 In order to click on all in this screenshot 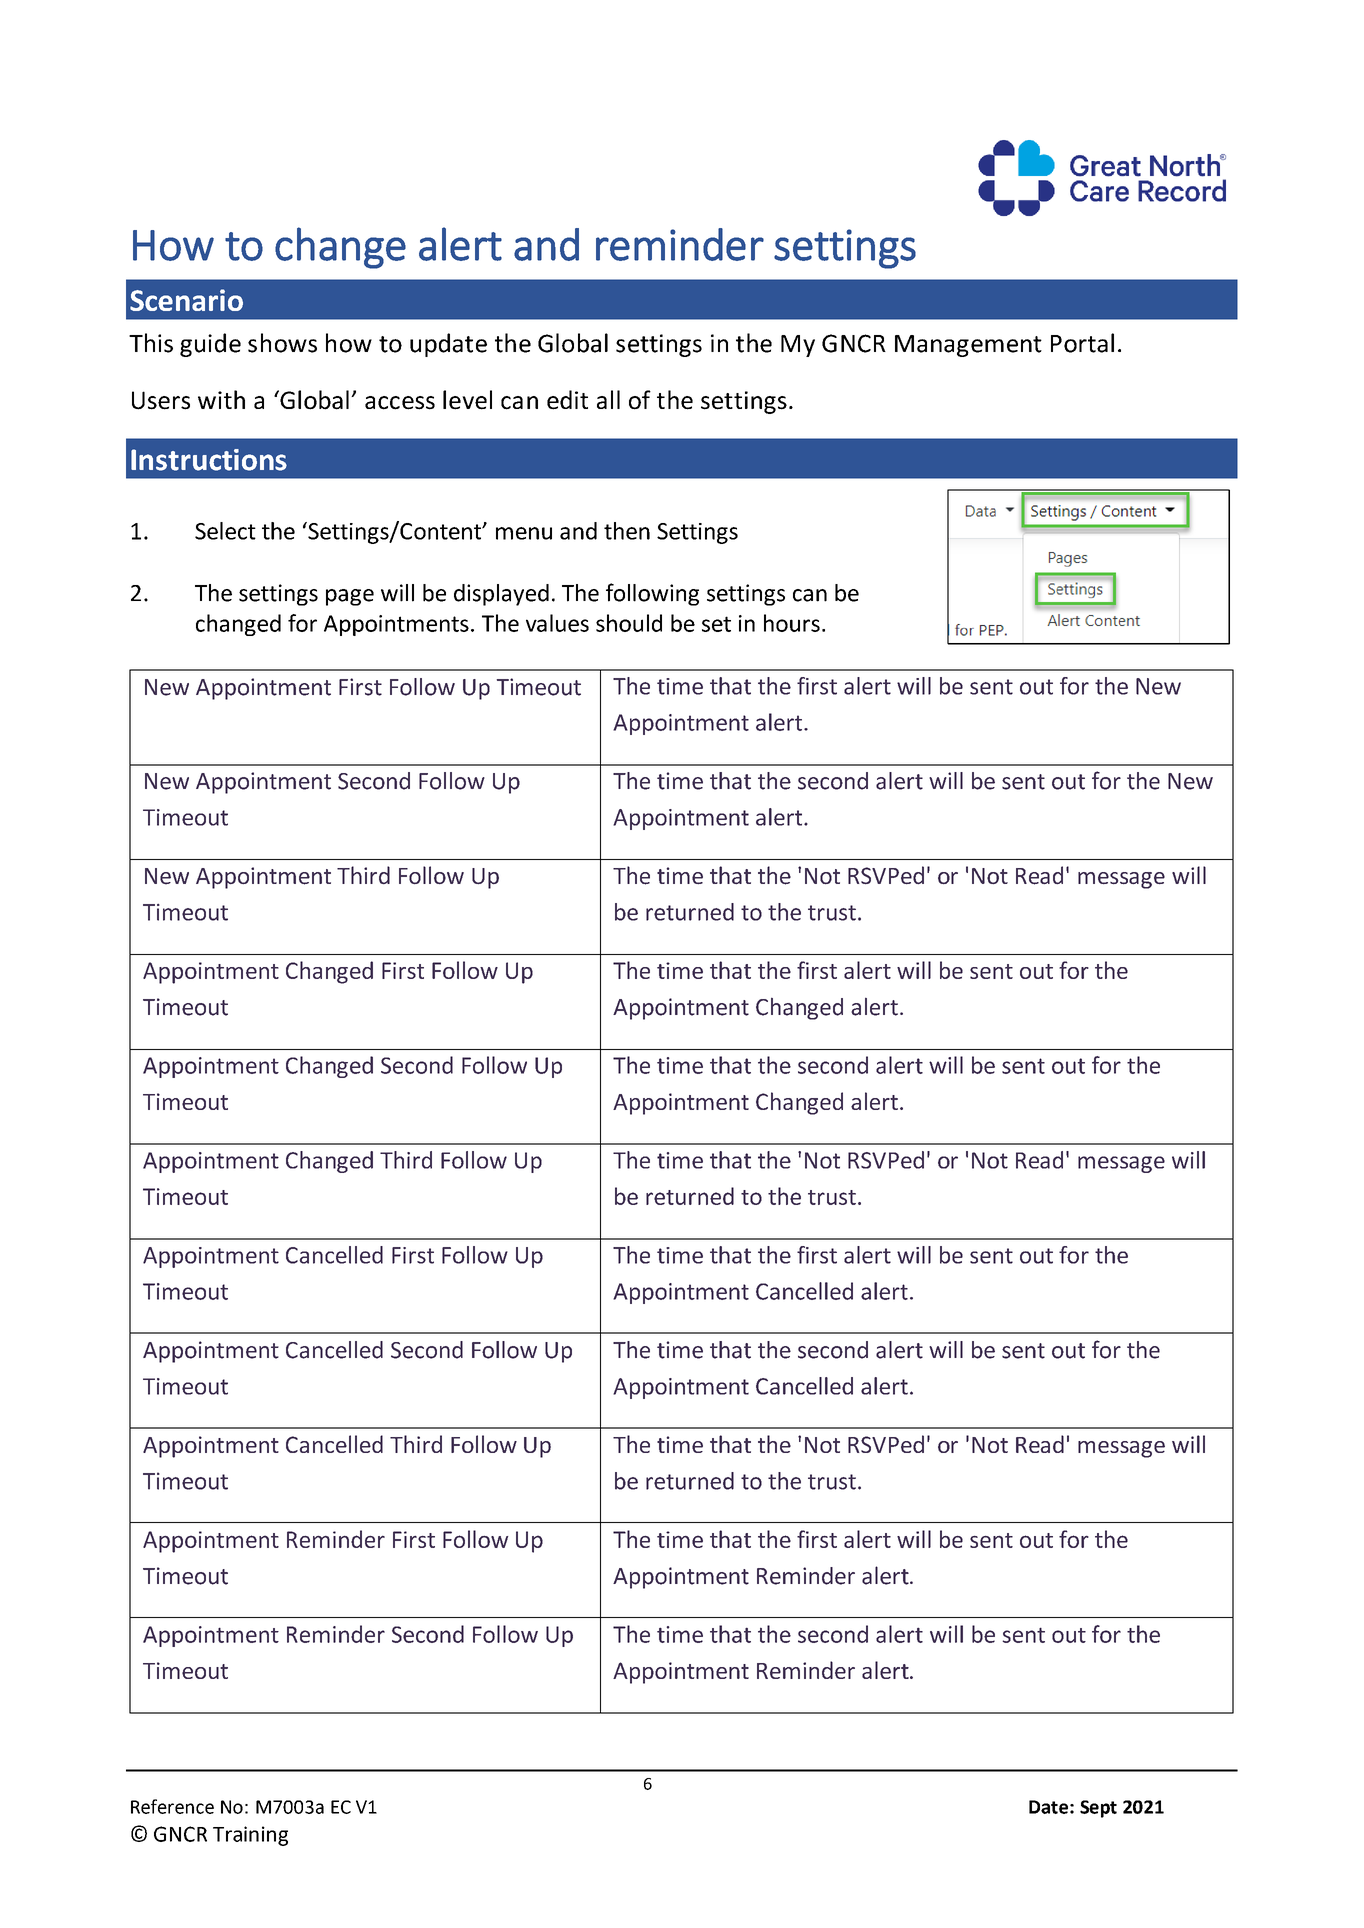, I will do `click(608, 399)`.
